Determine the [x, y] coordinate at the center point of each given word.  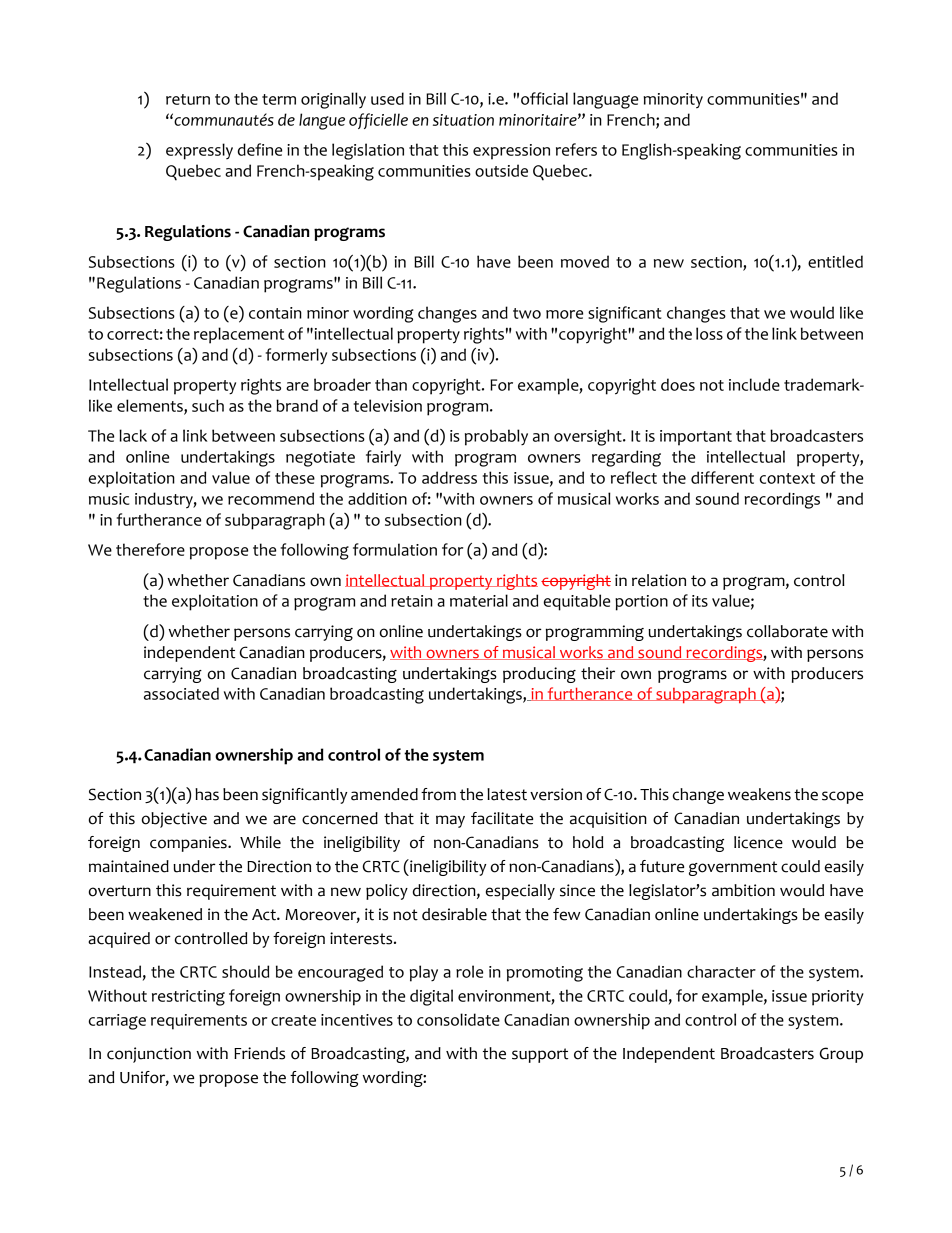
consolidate [458, 1019]
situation [463, 120]
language [605, 100]
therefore [150, 549]
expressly [199, 151]
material [479, 600]
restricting [188, 998]
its [700, 601]
